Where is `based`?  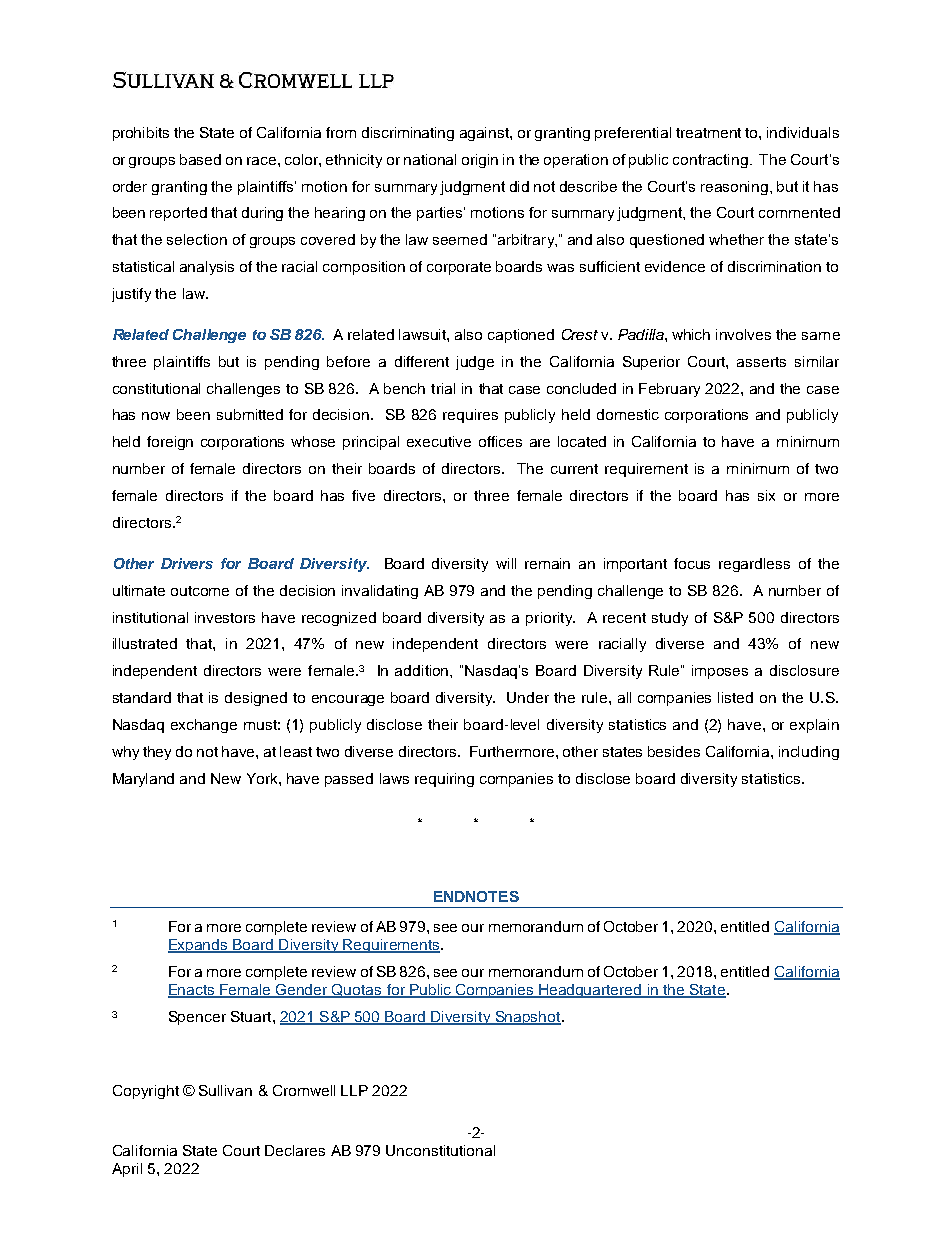
based is located at coordinates (200, 159).
